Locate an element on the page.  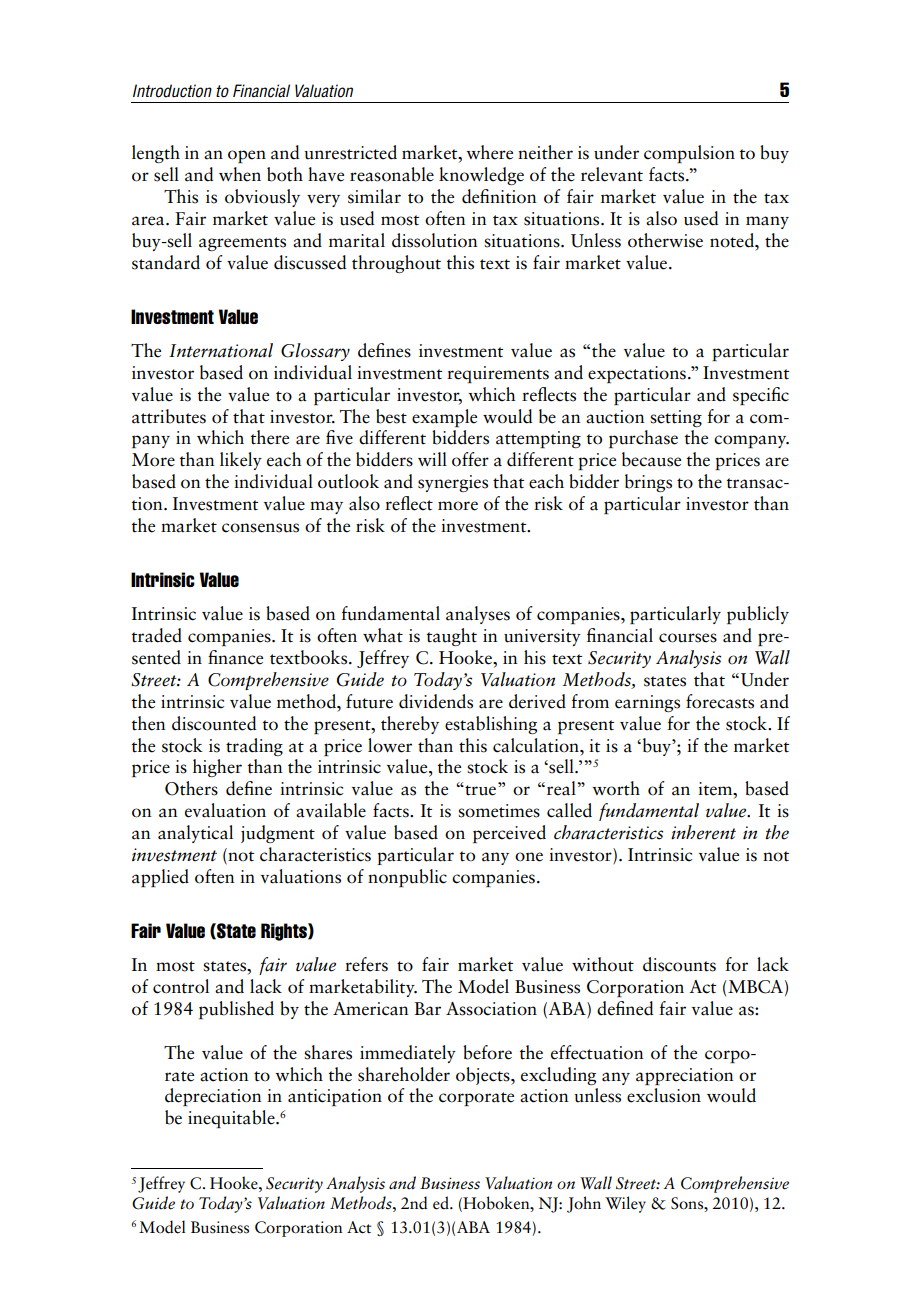
shareholder is located at coordinates (404, 1074).
